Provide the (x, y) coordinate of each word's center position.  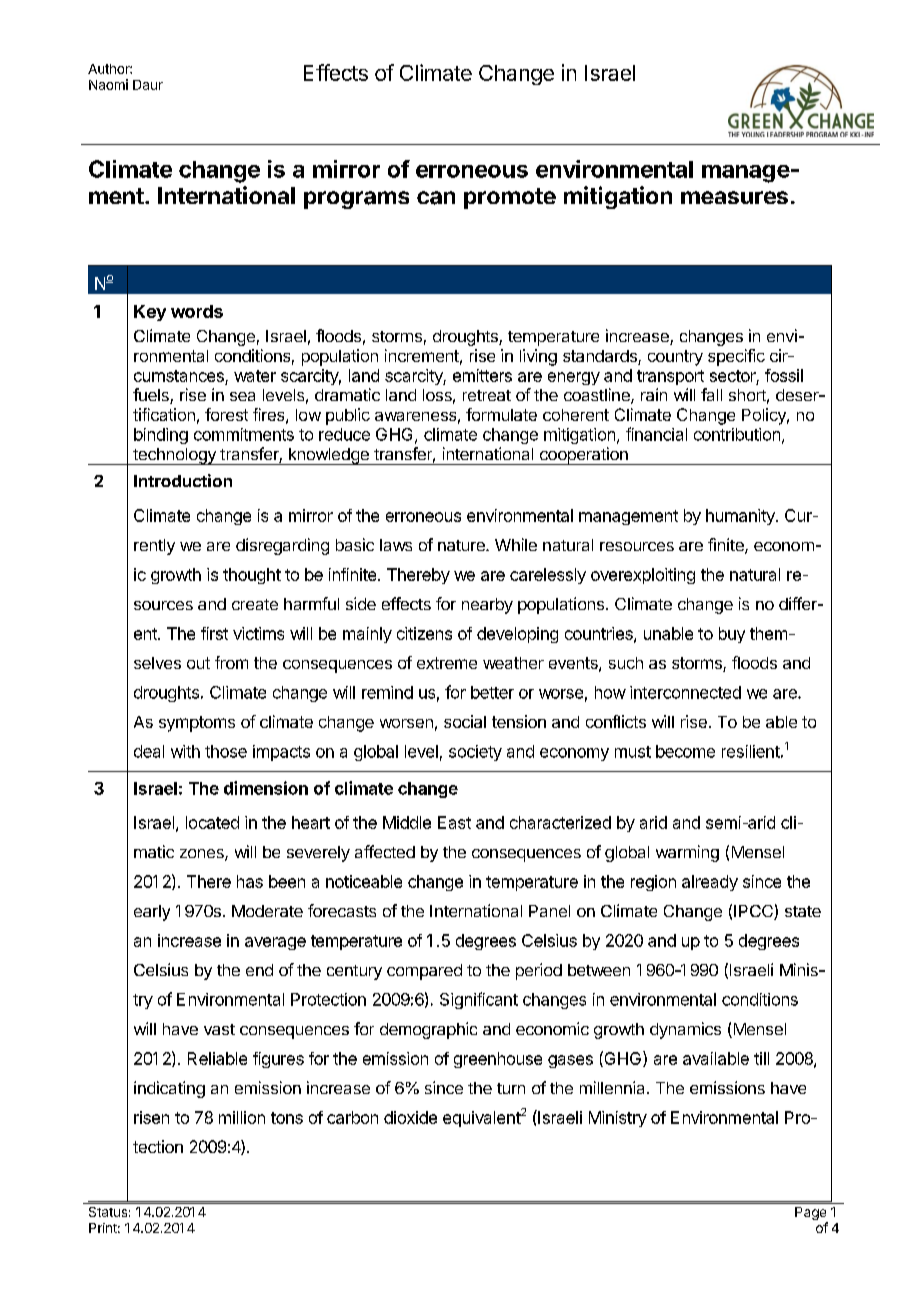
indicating (169, 1089)
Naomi (108, 84)
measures (734, 197)
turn (511, 1088)
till (761, 1058)
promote (510, 198)
